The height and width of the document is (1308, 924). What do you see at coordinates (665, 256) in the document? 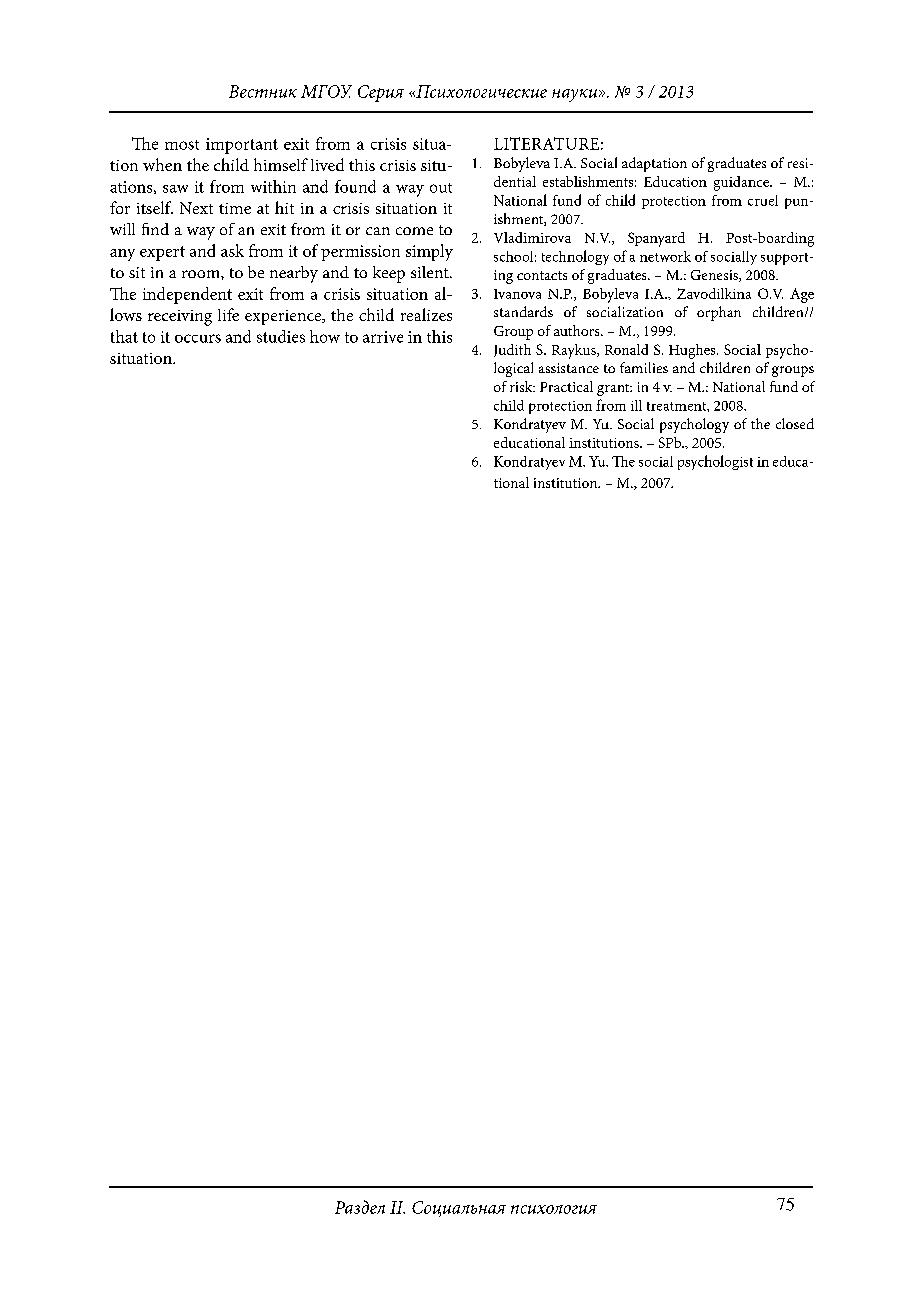
I see `network` at bounding box center [665, 256].
